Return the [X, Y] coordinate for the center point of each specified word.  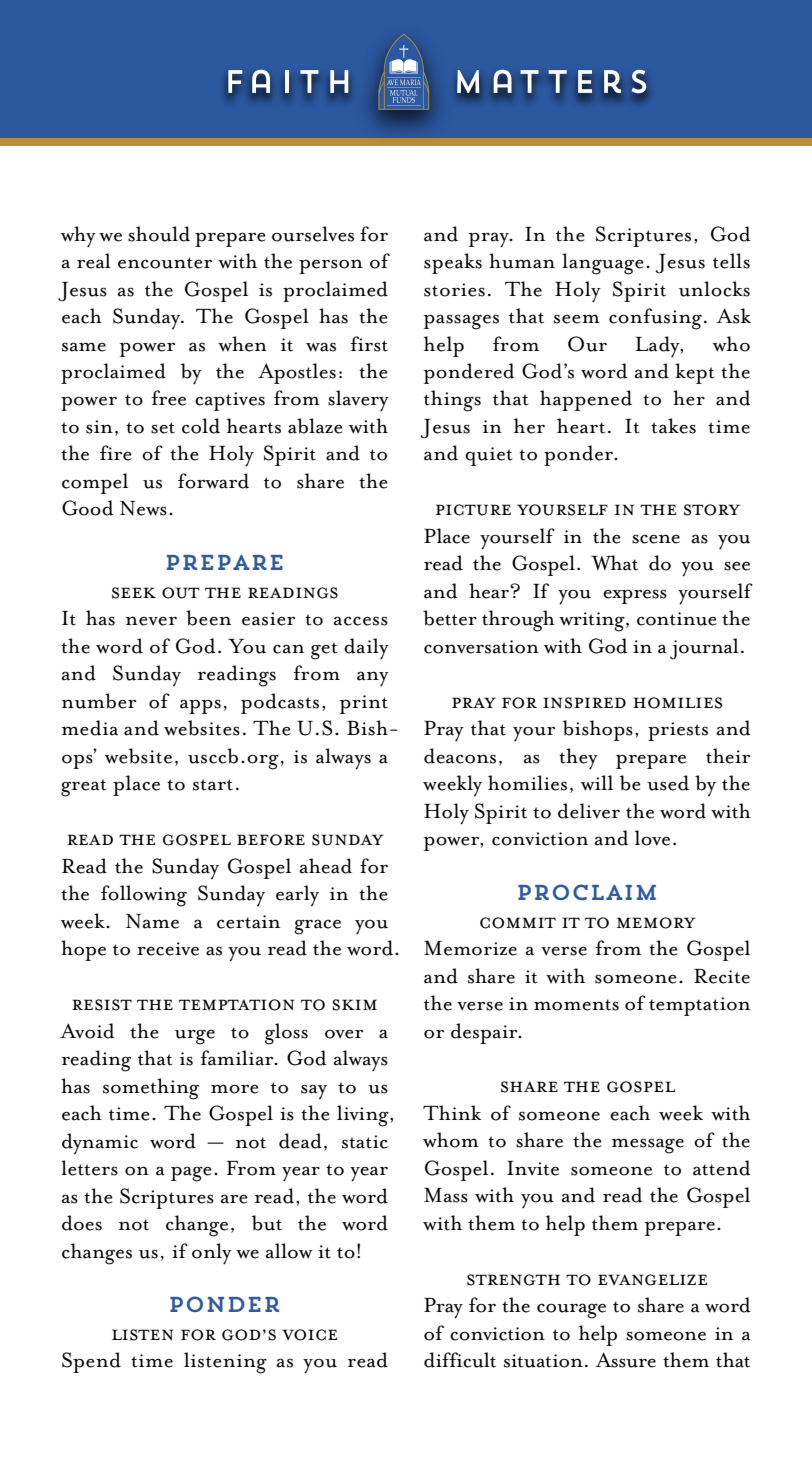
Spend [91, 1362]
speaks [453, 263]
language [603, 264]
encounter [165, 263]
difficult [460, 1360]
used [668, 783]
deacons [460, 756]
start [213, 785]
